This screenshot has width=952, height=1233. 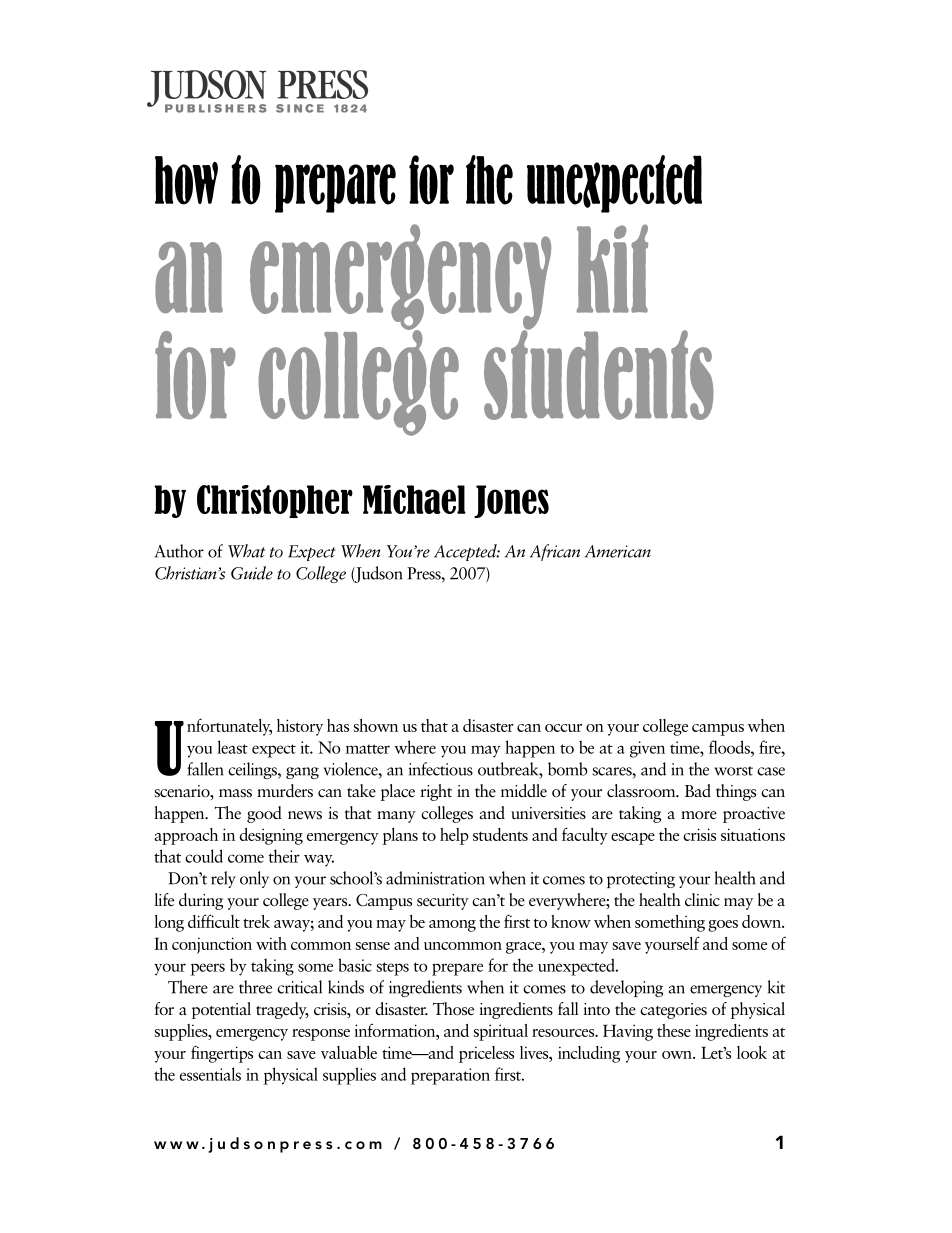 I want to click on priceless, so click(x=486, y=1054).
